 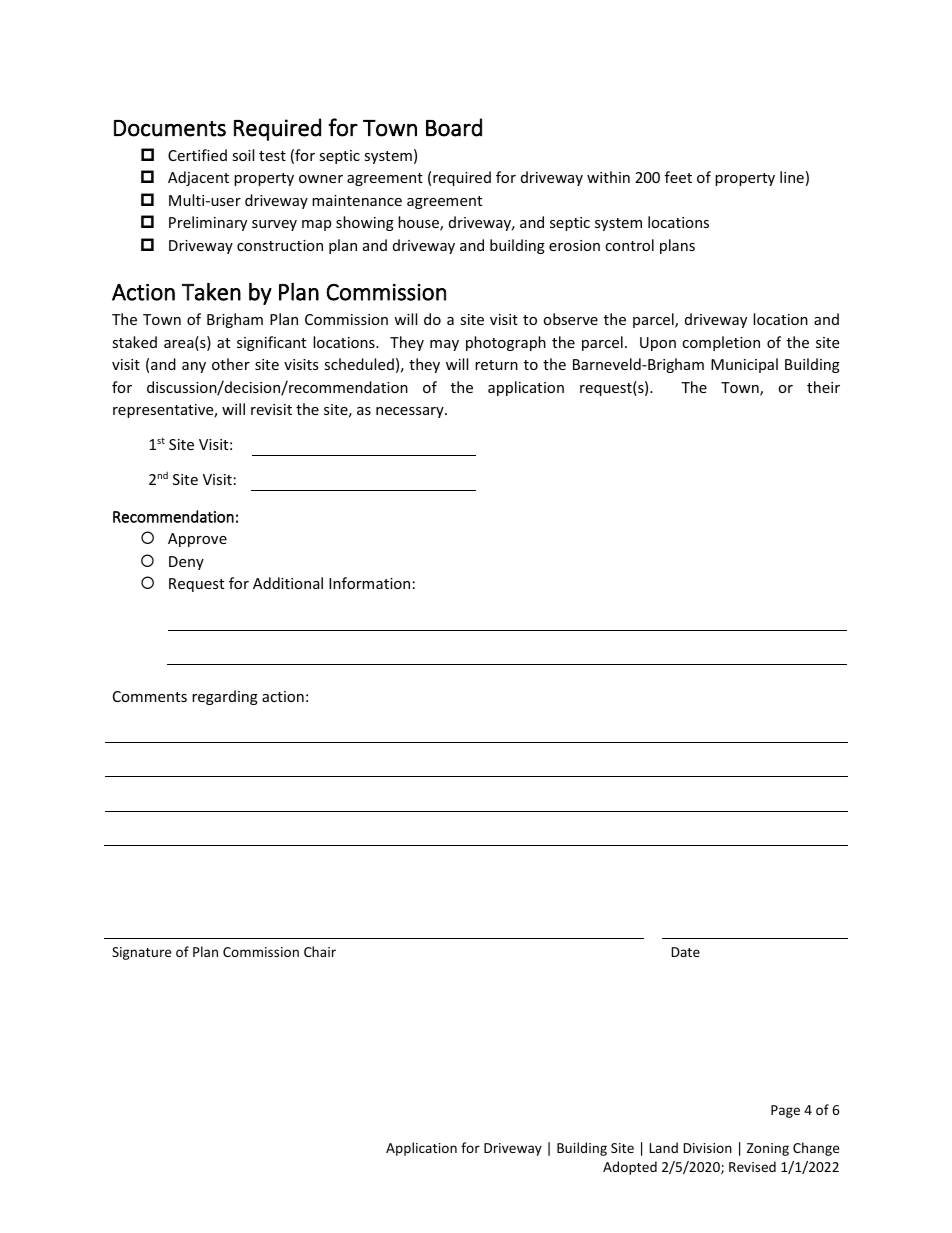 I want to click on Certified, so click(x=197, y=155).
